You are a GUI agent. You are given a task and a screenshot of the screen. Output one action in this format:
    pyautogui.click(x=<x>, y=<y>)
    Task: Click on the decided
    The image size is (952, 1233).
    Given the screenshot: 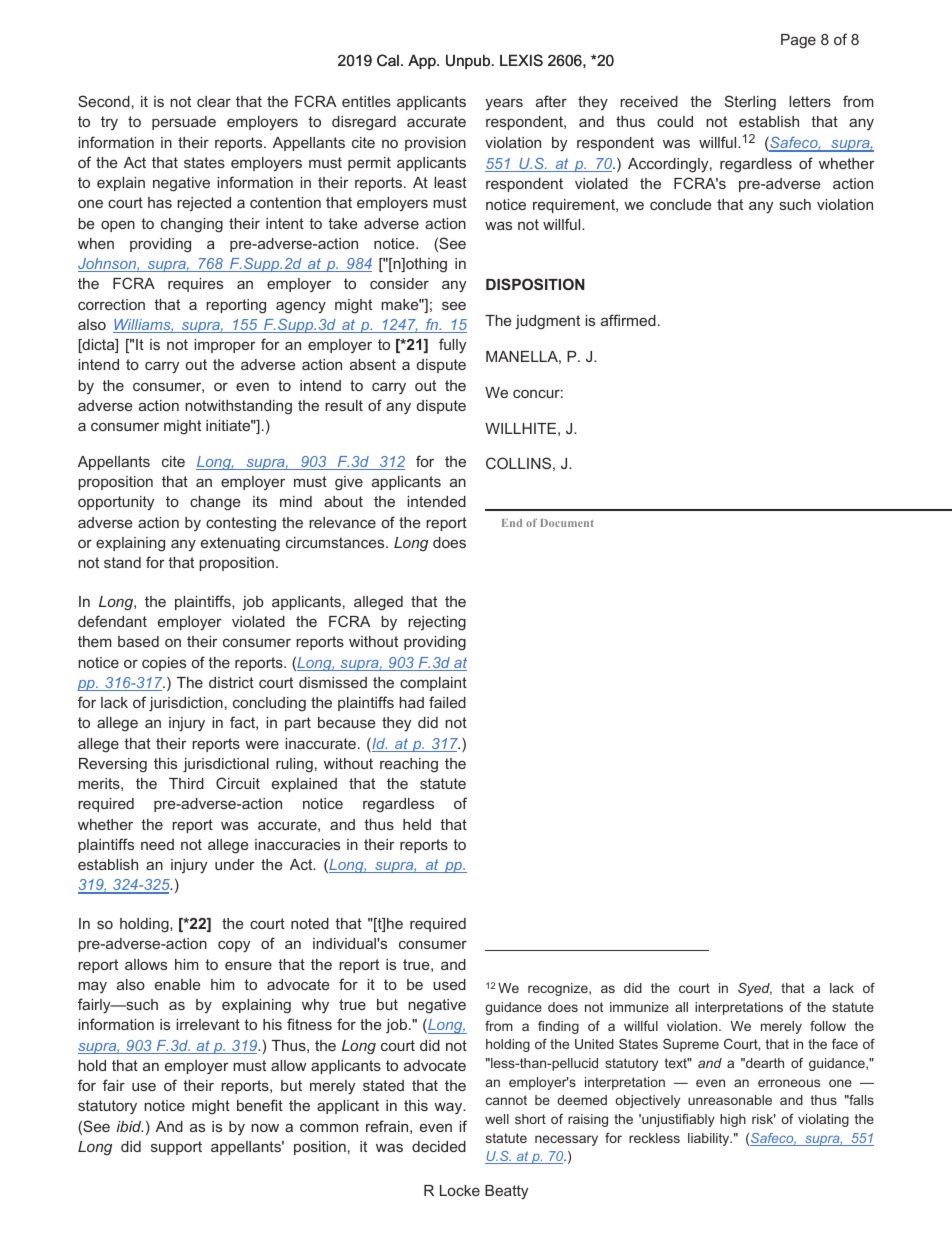 What is the action you would take?
    pyautogui.click(x=439, y=1146)
